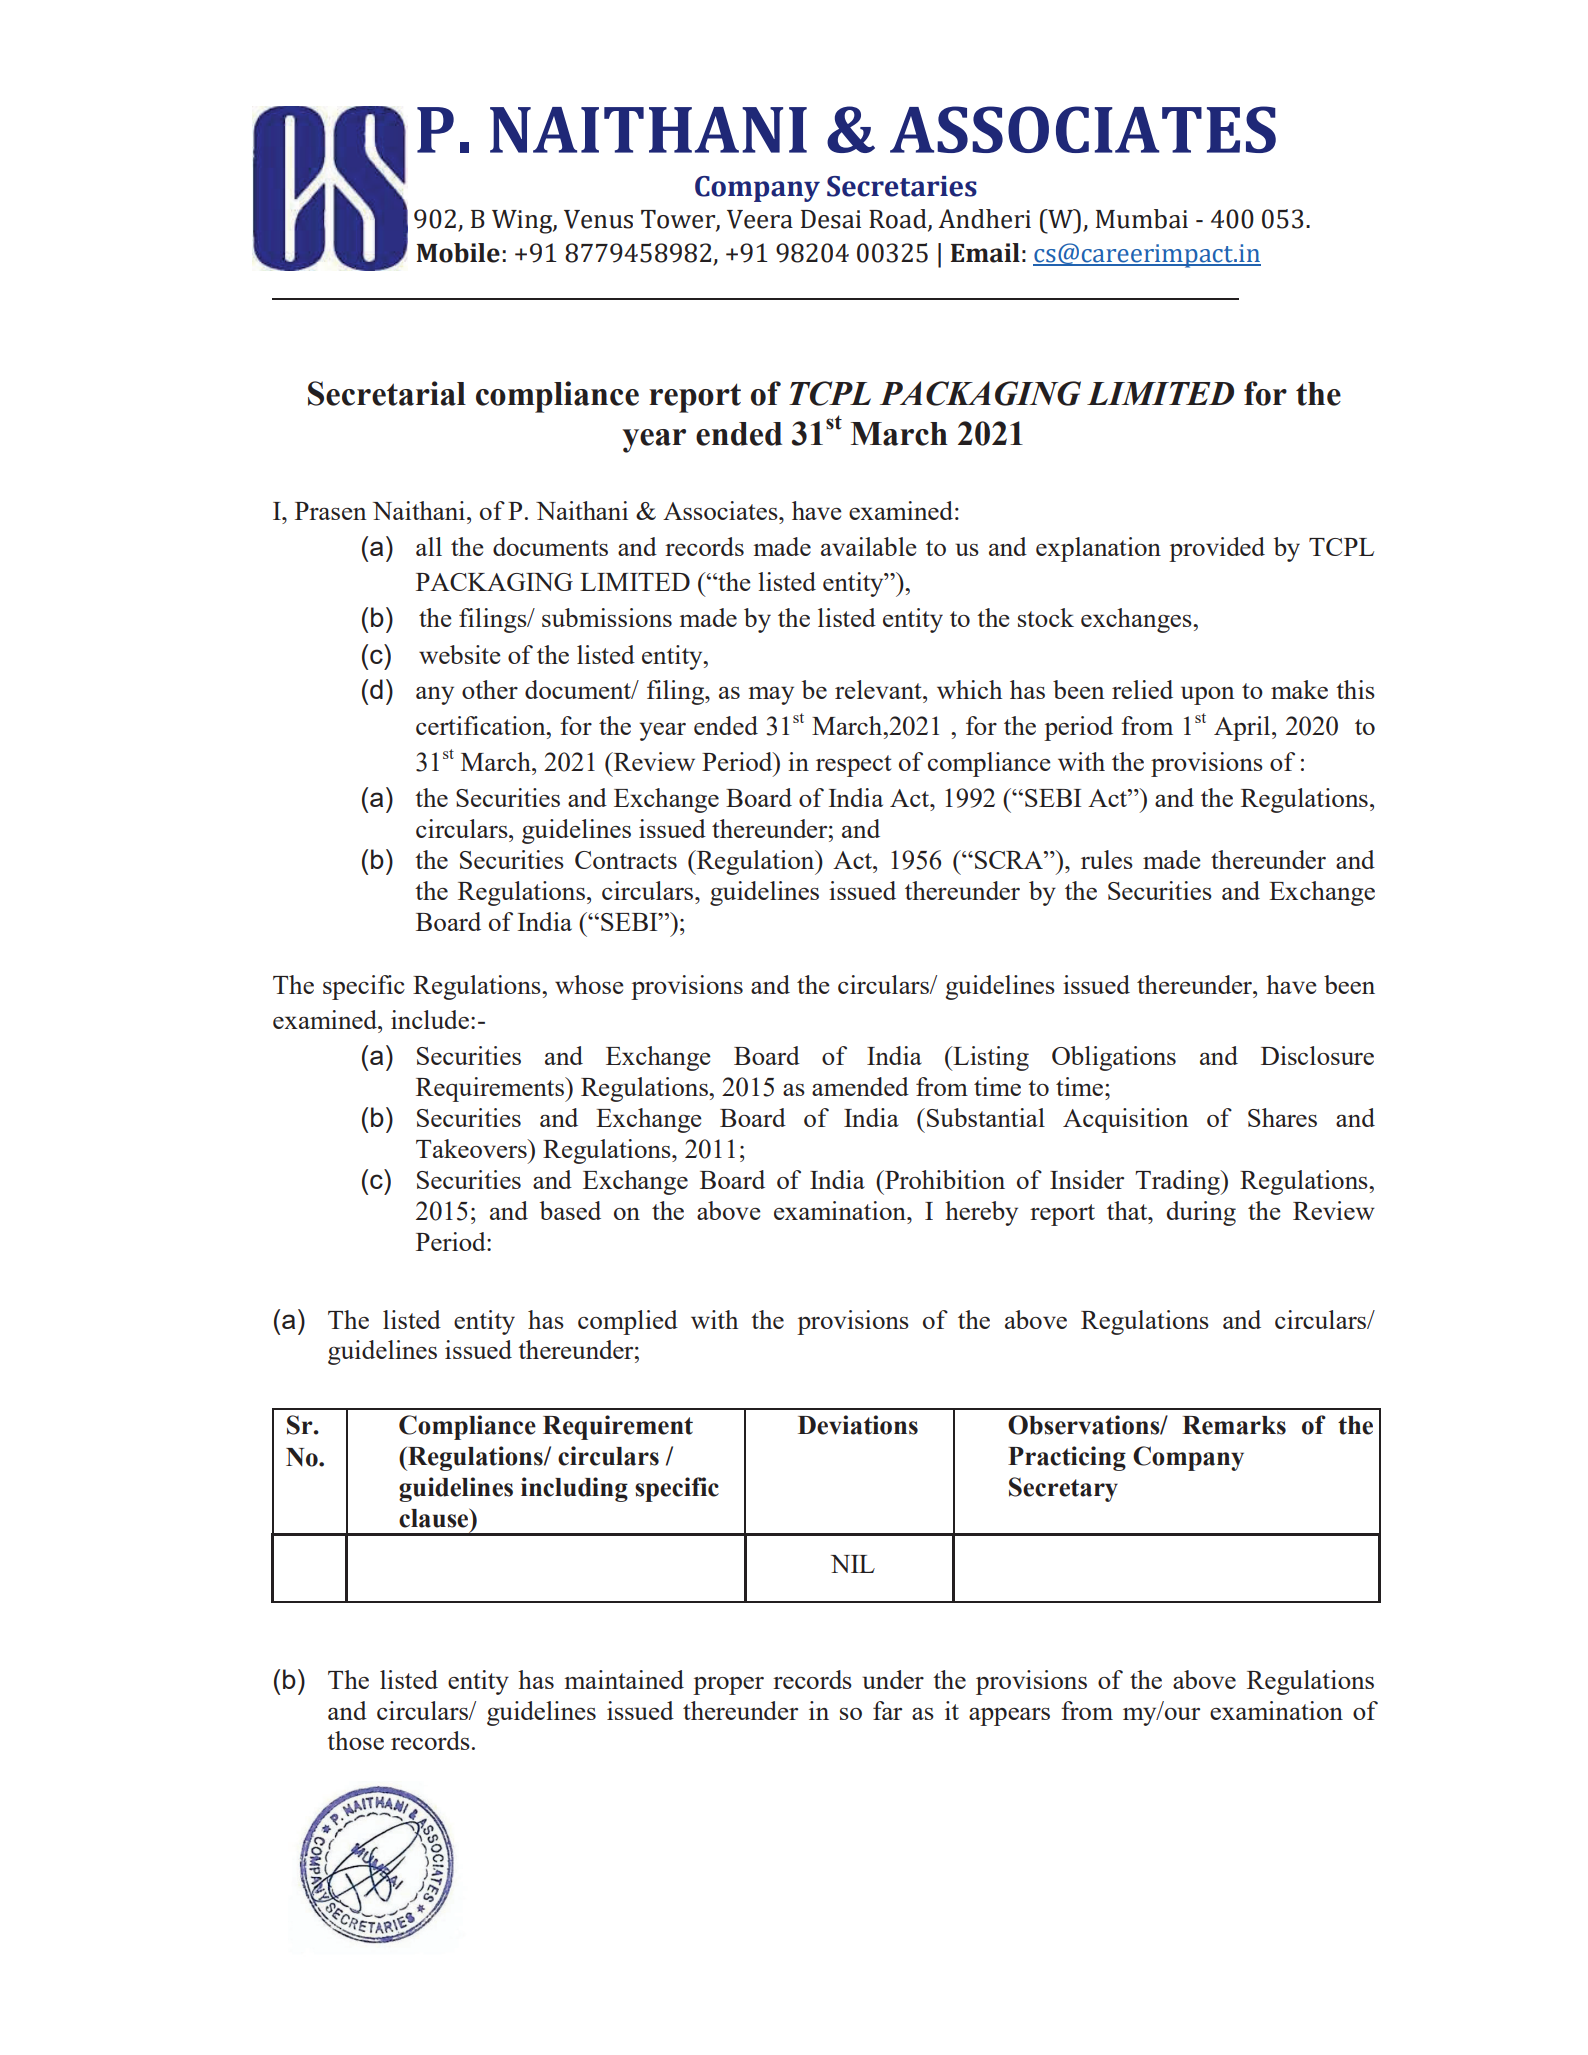 The height and width of the page is (2055, 1588). Describe the element at coordinates (355, 1740) in the page. I see `those` at that location.
